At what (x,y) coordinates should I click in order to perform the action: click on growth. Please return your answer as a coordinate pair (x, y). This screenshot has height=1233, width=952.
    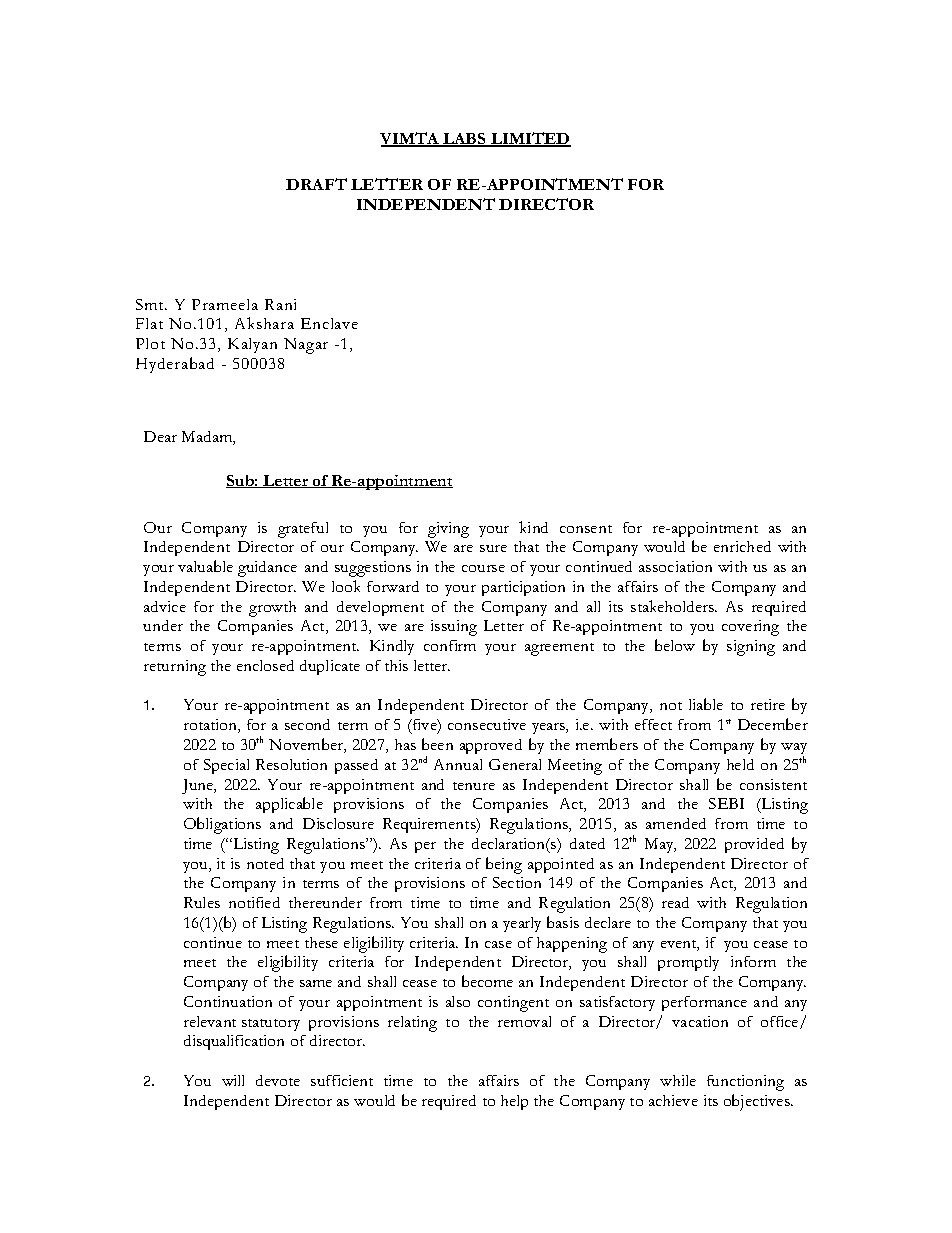
    Looking at the image, I should click on (272, 609).
